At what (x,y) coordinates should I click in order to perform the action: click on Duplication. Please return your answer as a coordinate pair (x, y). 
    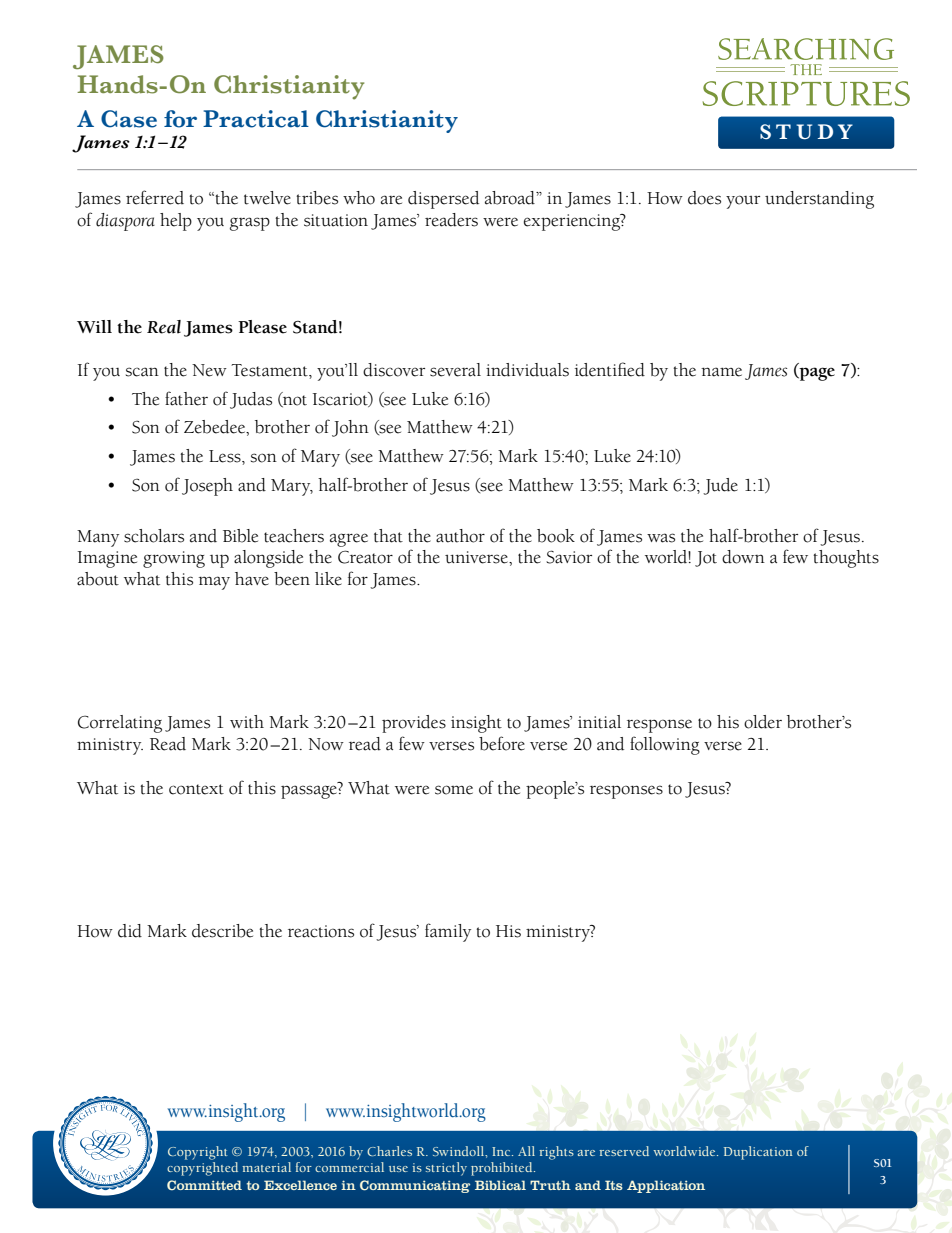
    Looking at the image, I should click on (758, 1153).
